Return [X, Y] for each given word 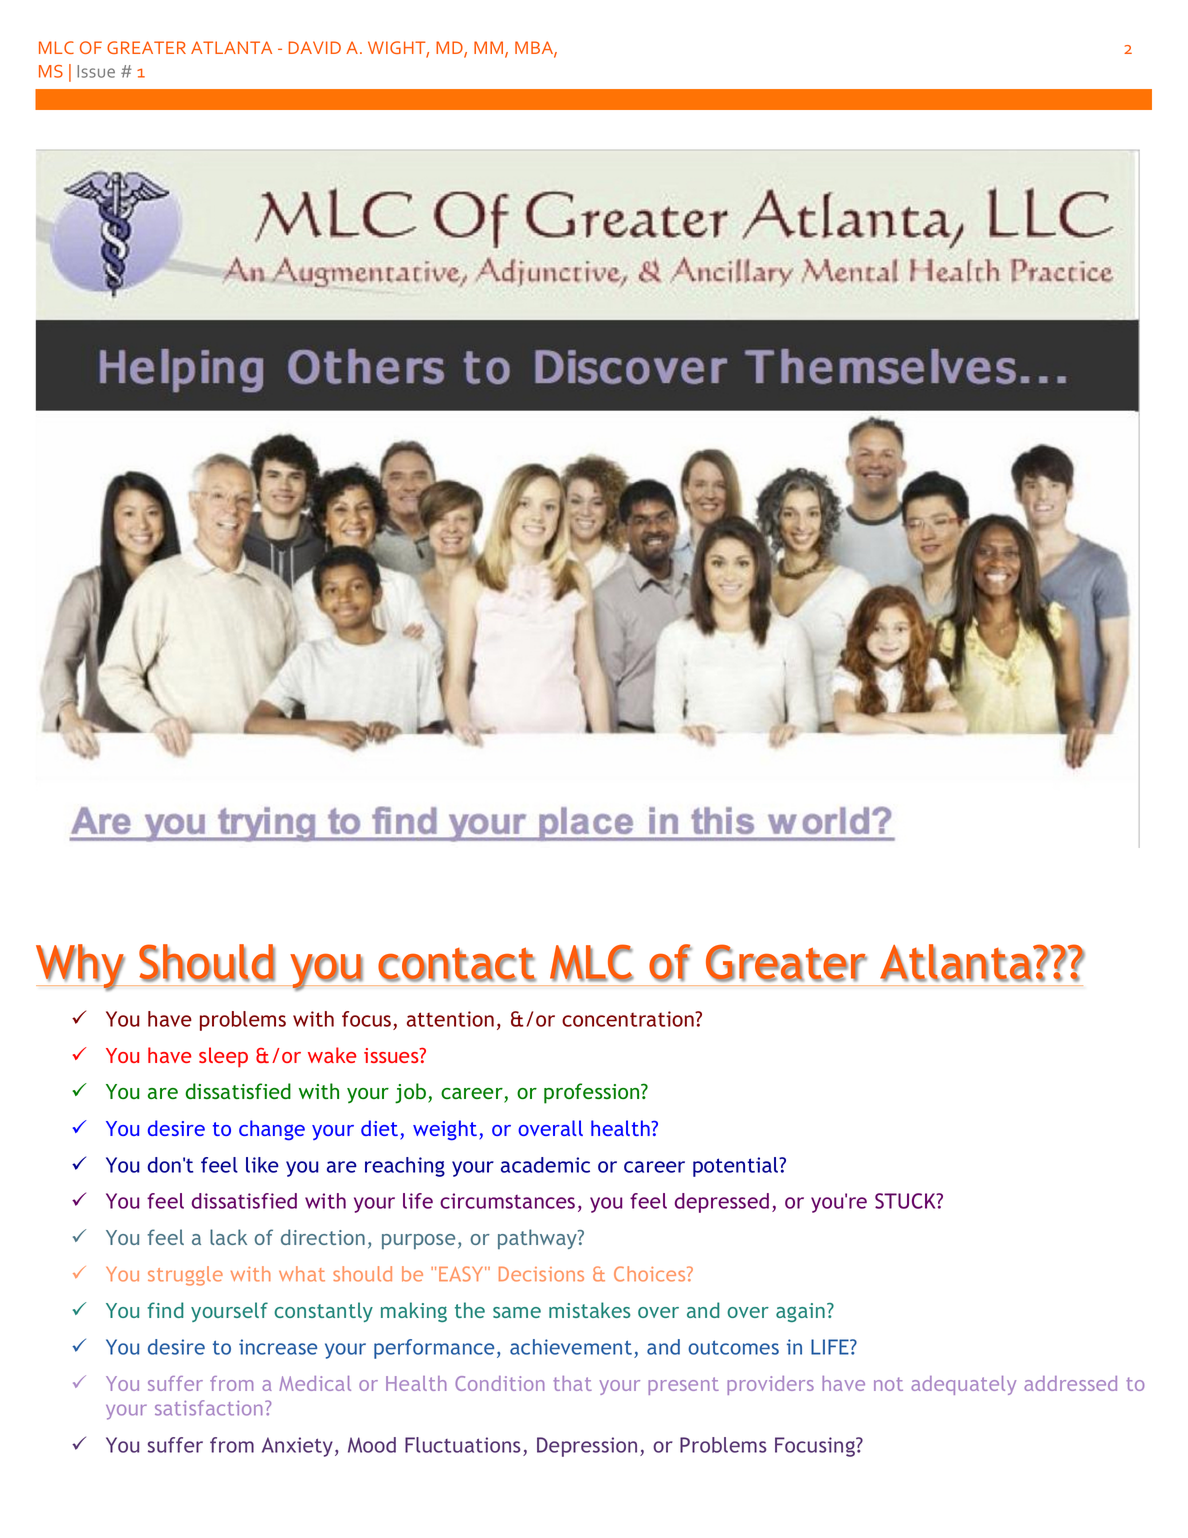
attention [450, 1019]
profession [593, 1093]
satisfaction [209, 1408]
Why [81, 967]
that [572, 1383]
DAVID [315, 47]
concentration [629, 1019]
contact [457, 964]
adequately [963, 1385]
